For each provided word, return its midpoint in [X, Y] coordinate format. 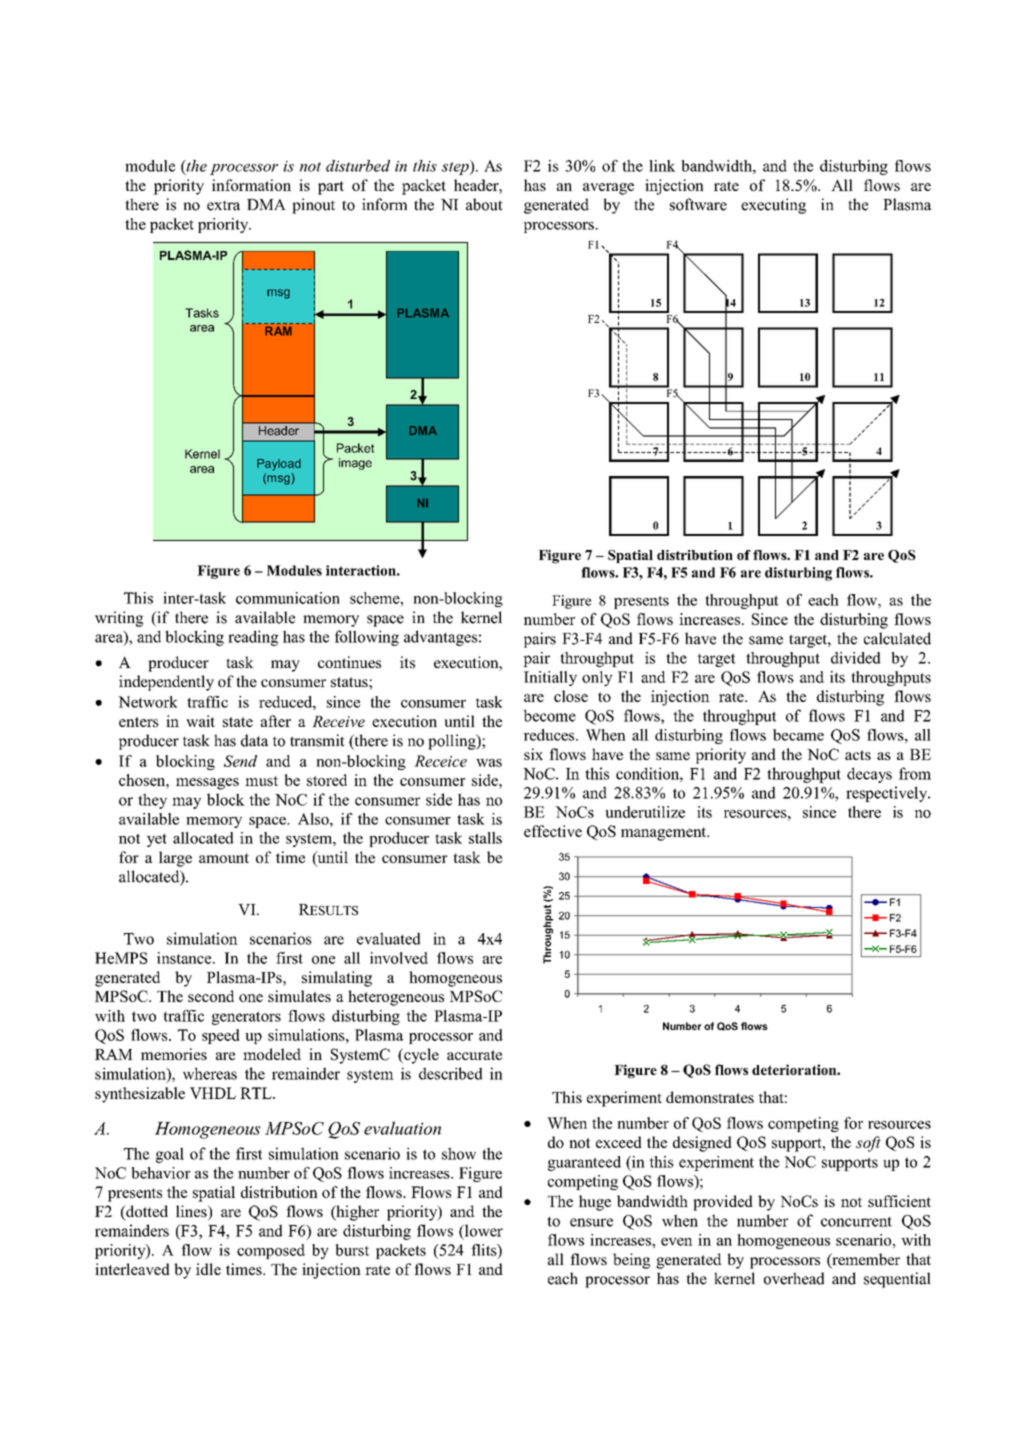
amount [224, 858]
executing [773, 206]
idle [208, 1269]
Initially [550, 678]
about [484, 204]
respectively [888, 794]
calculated [897, 638]
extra [223, 206]
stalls [485, 838]
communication [288, 598]
